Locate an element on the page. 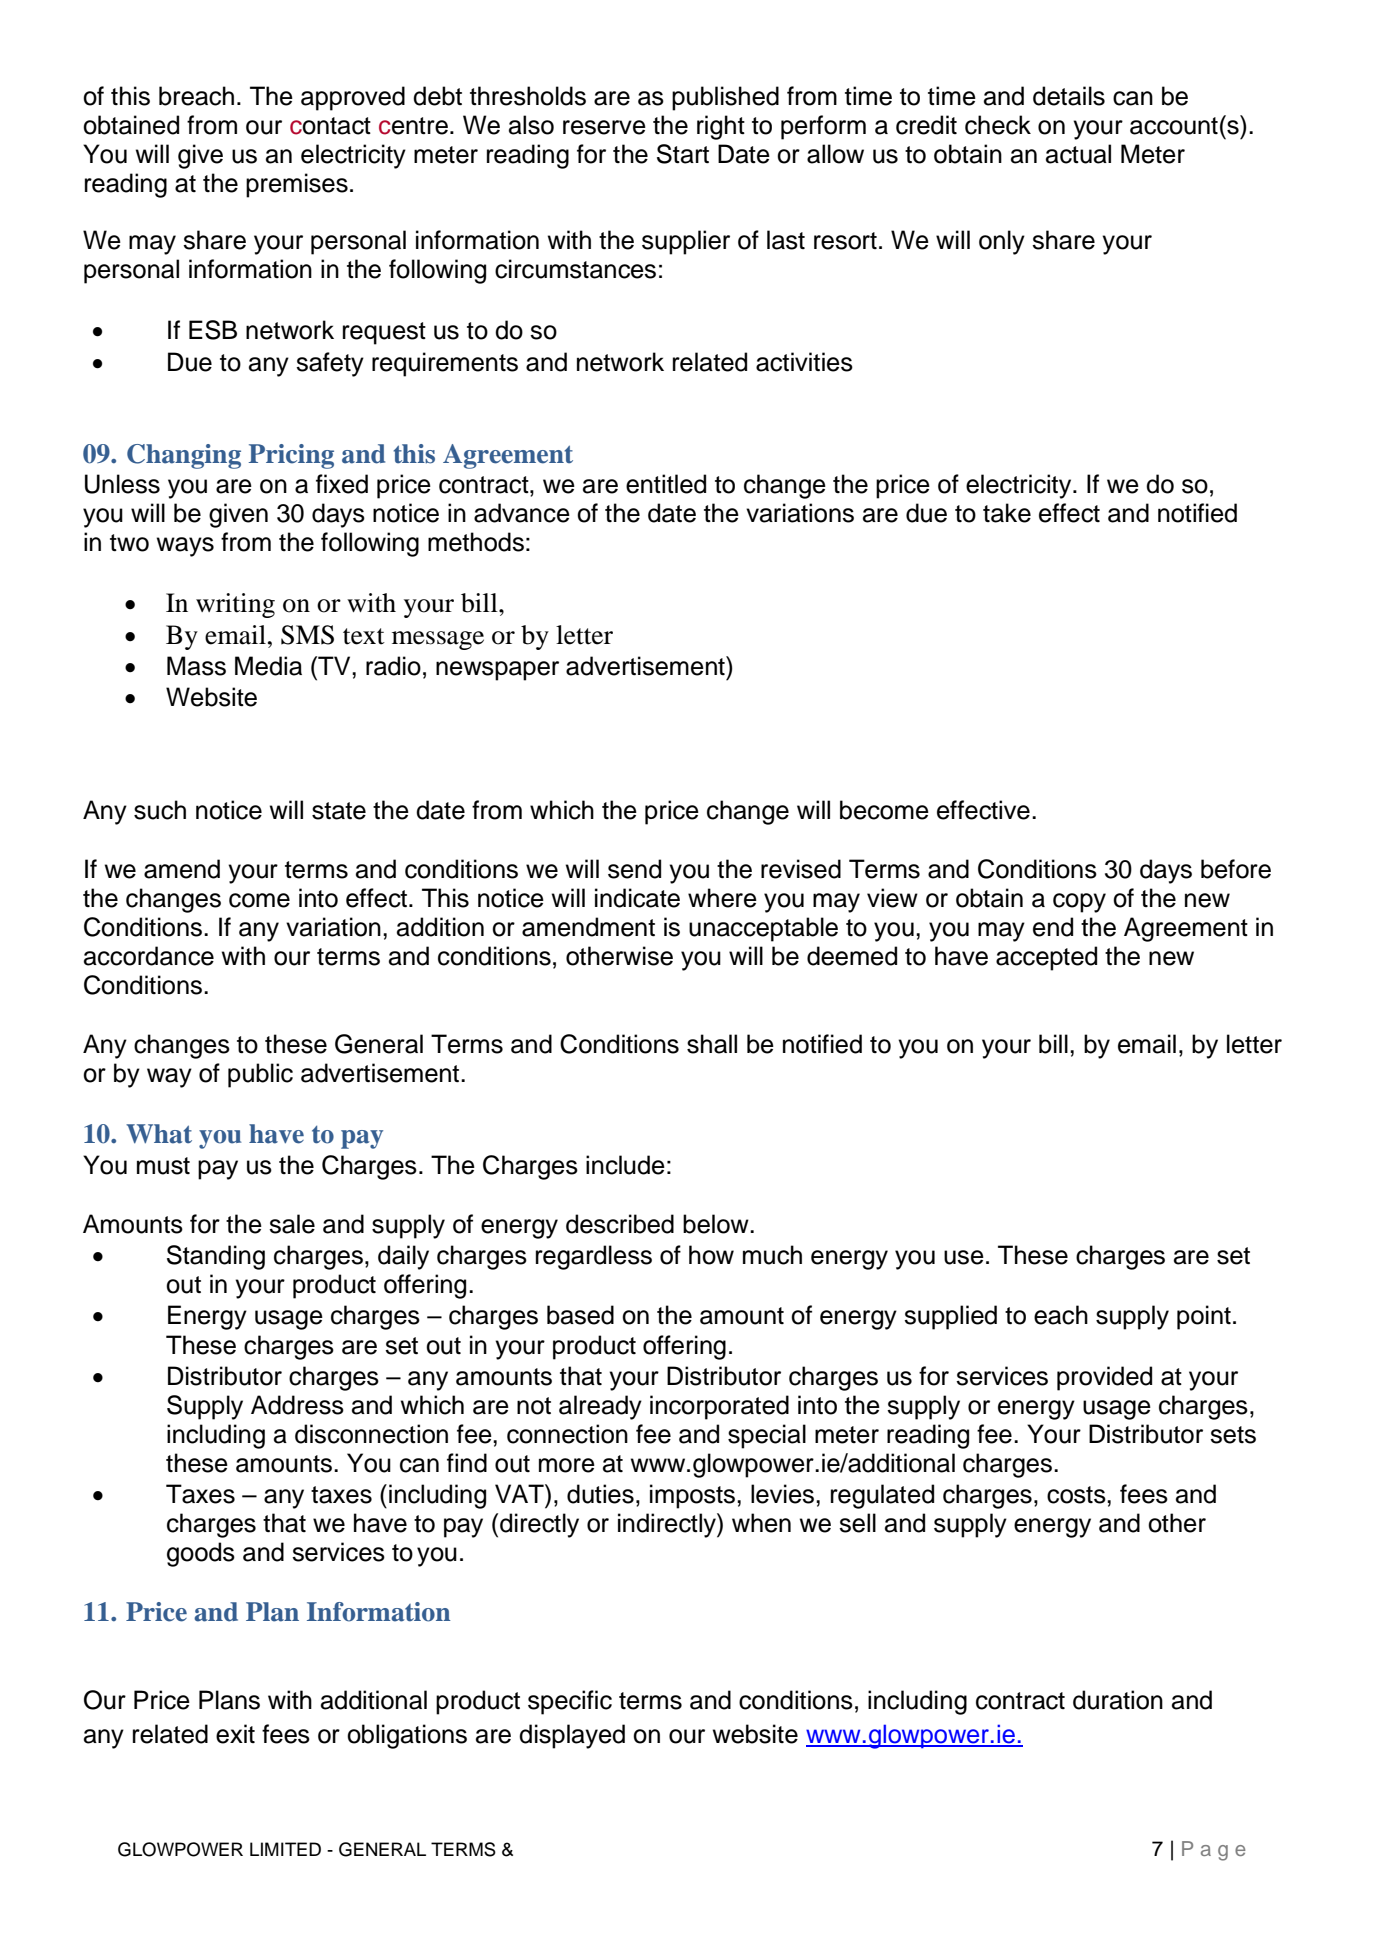 This image has width=1374, height=1942. newspaper is located at coordinates (497, 671).
